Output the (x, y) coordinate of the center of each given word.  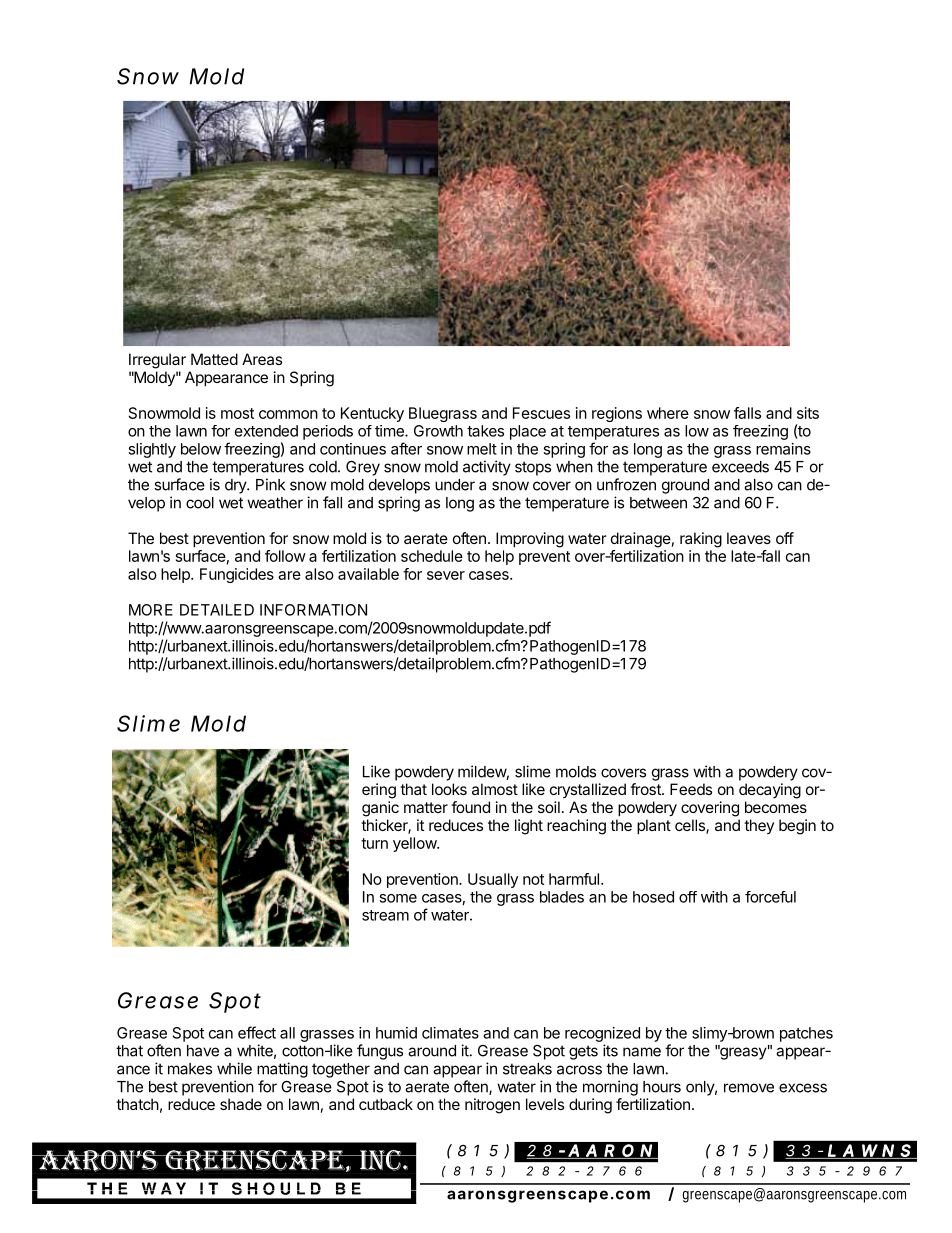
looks (449, 789)
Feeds (691, 789)
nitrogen (492, 1106)
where (668, 413)
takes (485, 431)
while (234, 1068)
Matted (214, 359)
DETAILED (217, 610)
